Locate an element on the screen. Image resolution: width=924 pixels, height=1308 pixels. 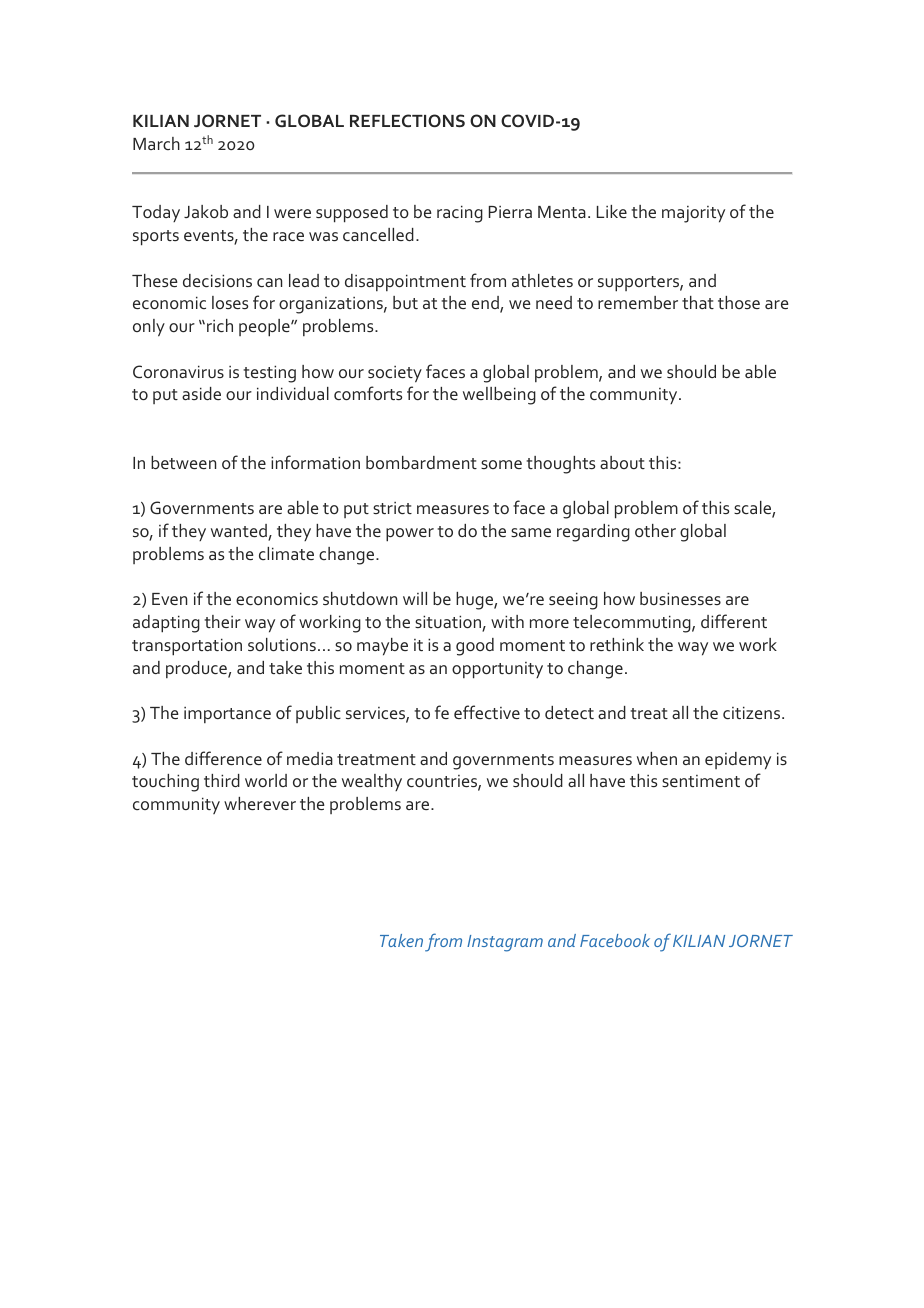
good is located at coordinates (475, 647).
